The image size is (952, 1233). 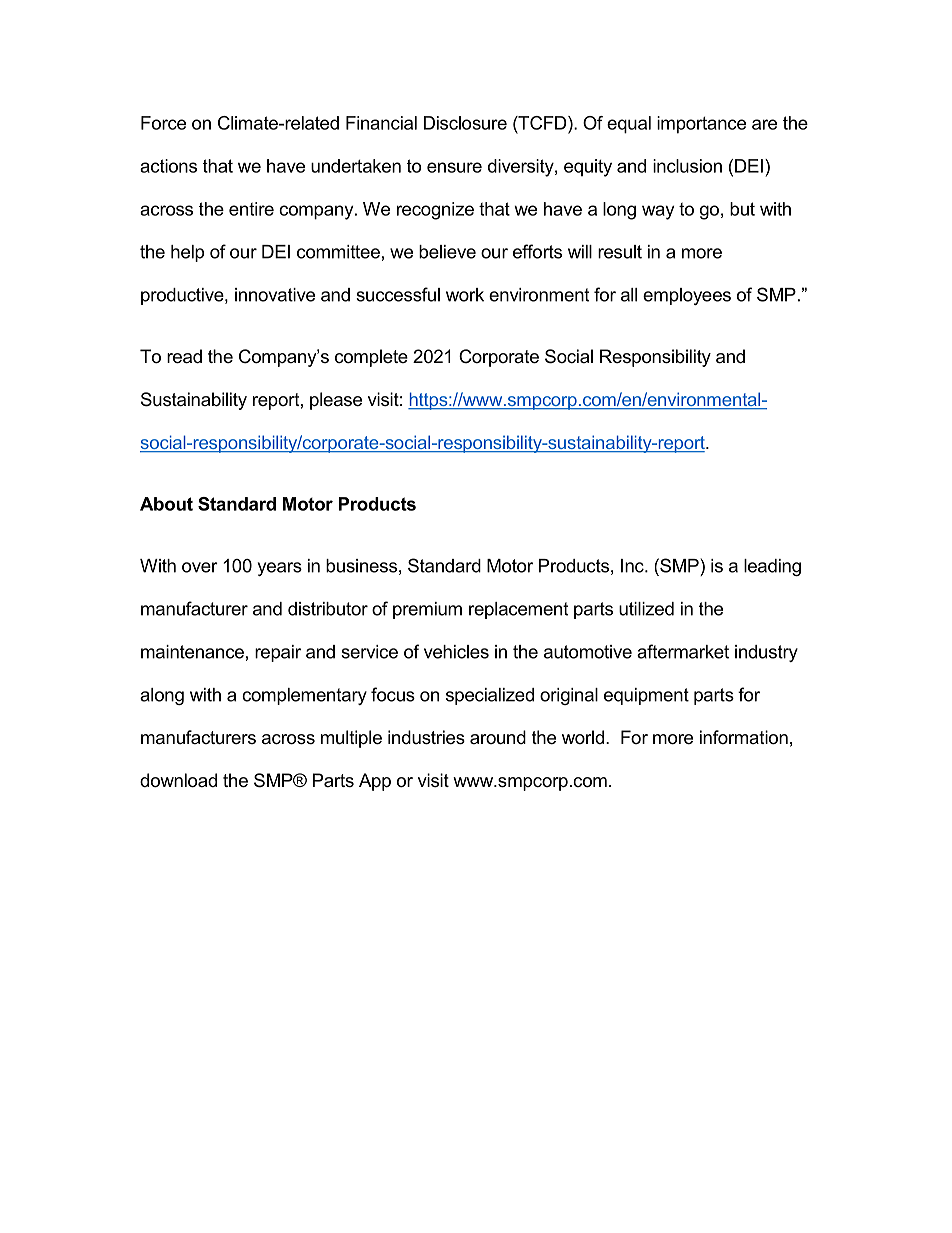 What do you see at coordinates (772, 567) in the screenshot?
I see `leading` at bounding box center [772, 567].
